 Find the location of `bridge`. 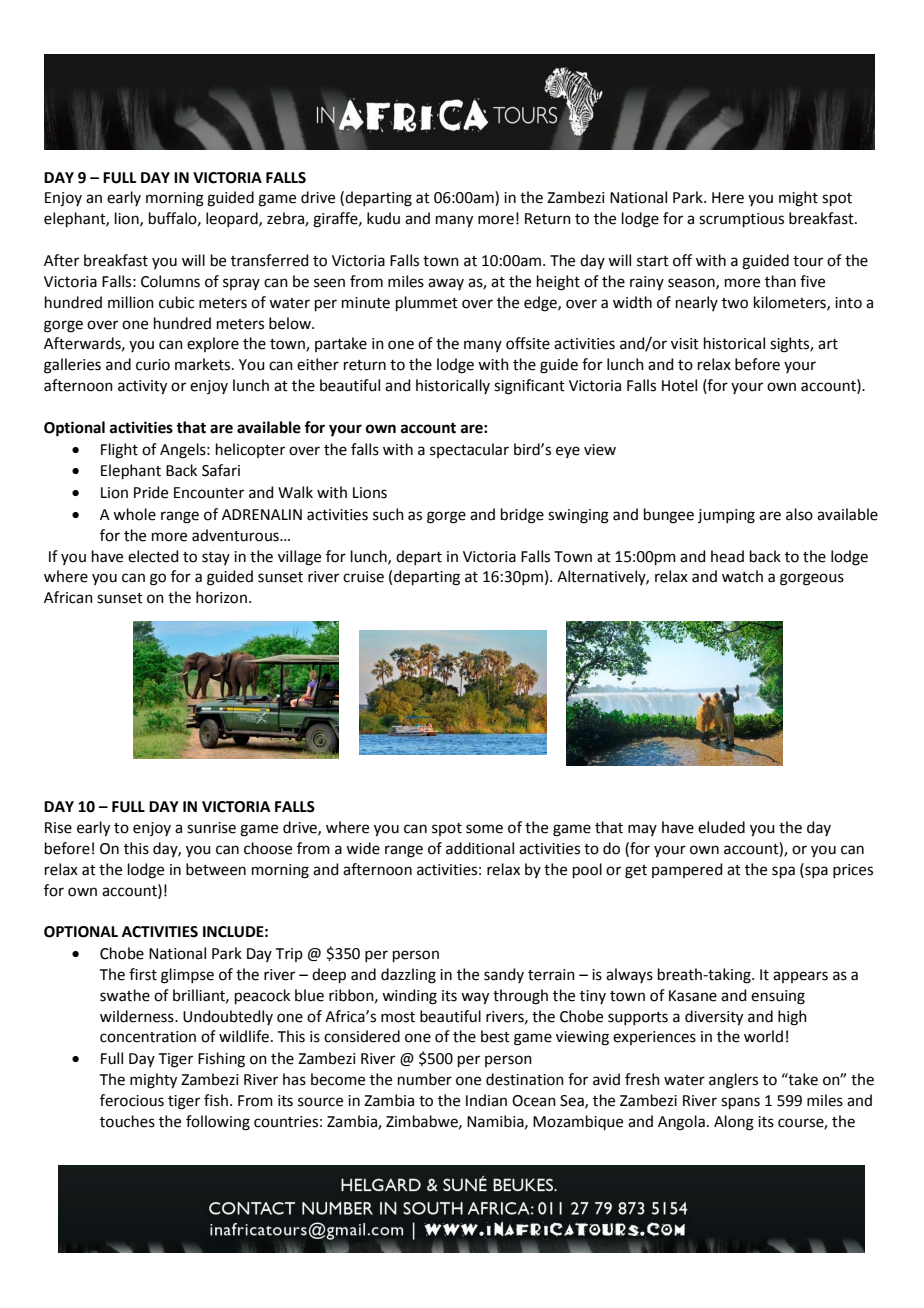

bridge is located at coordinates (522, 516).
